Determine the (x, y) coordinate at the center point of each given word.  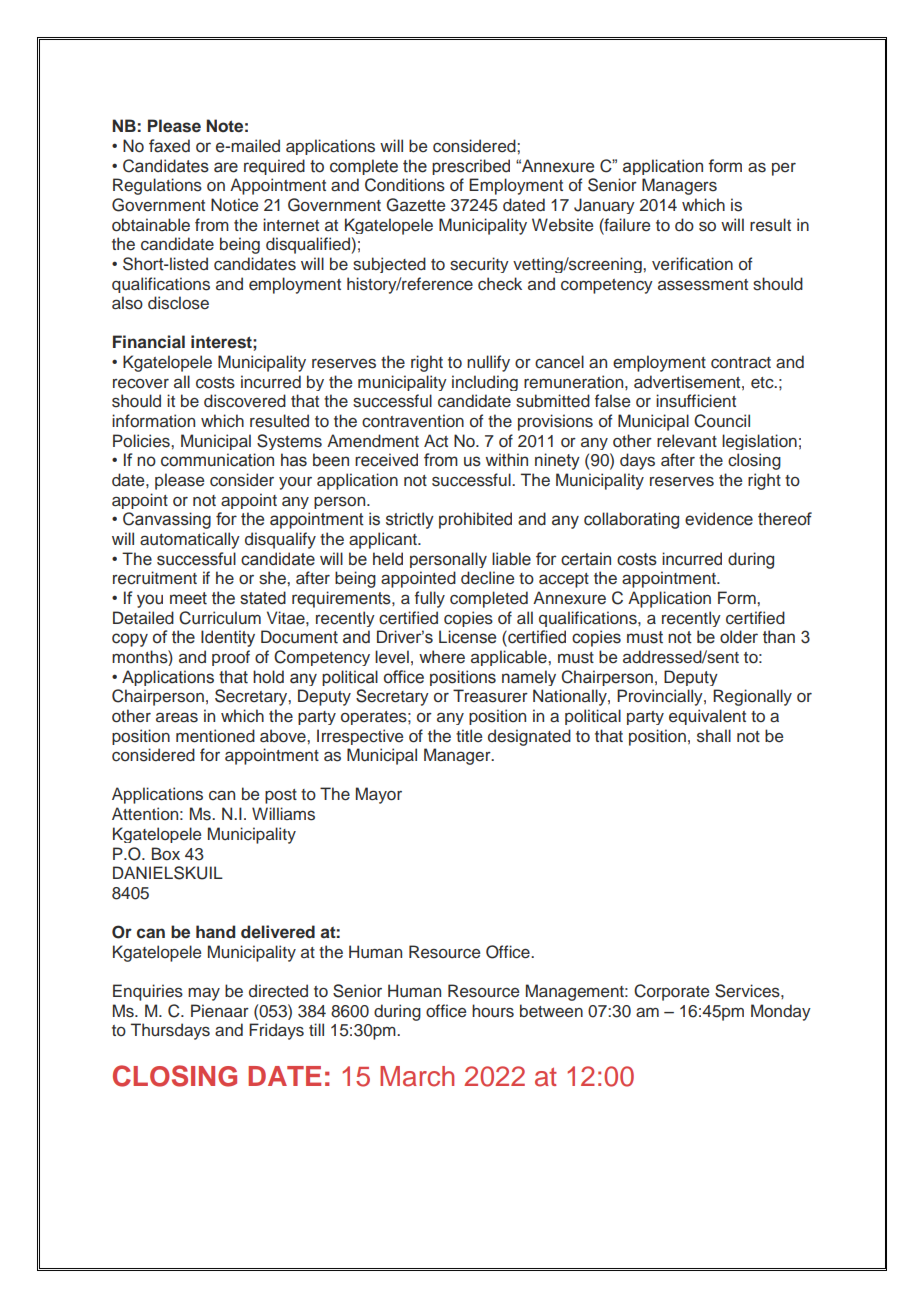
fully (430, 599)
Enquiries (148, 992)
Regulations (157, 186)
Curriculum (220, 618)
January (604, 206)
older (739, 637)
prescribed (471, 167)
